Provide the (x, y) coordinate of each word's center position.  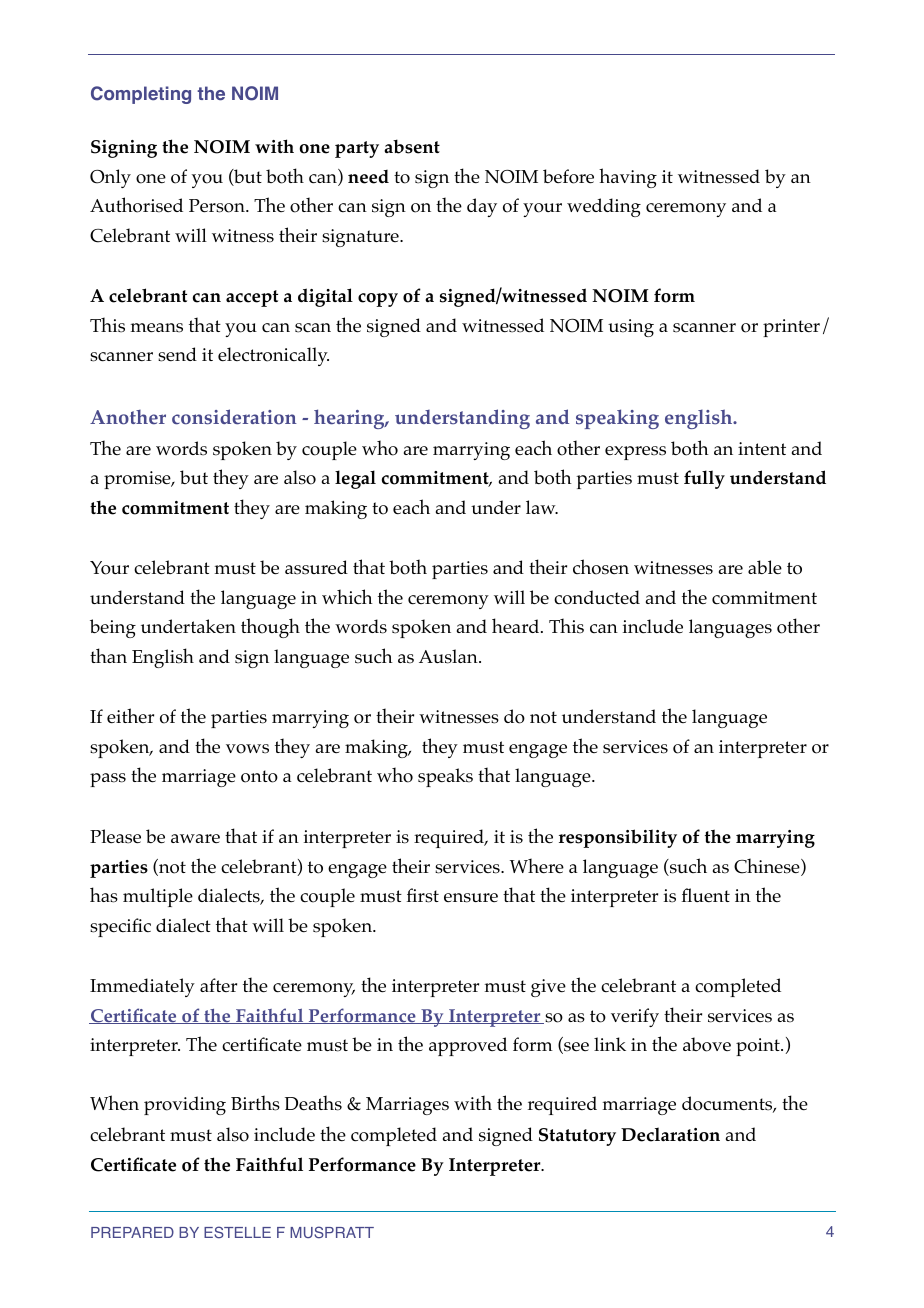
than (108, 655)
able (765, 567)
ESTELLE (237, 1232)
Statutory (577, 1137)
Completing (141, 95)
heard (517, 625)
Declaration (670, 1134)
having (628, 178)
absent (412, 146)
